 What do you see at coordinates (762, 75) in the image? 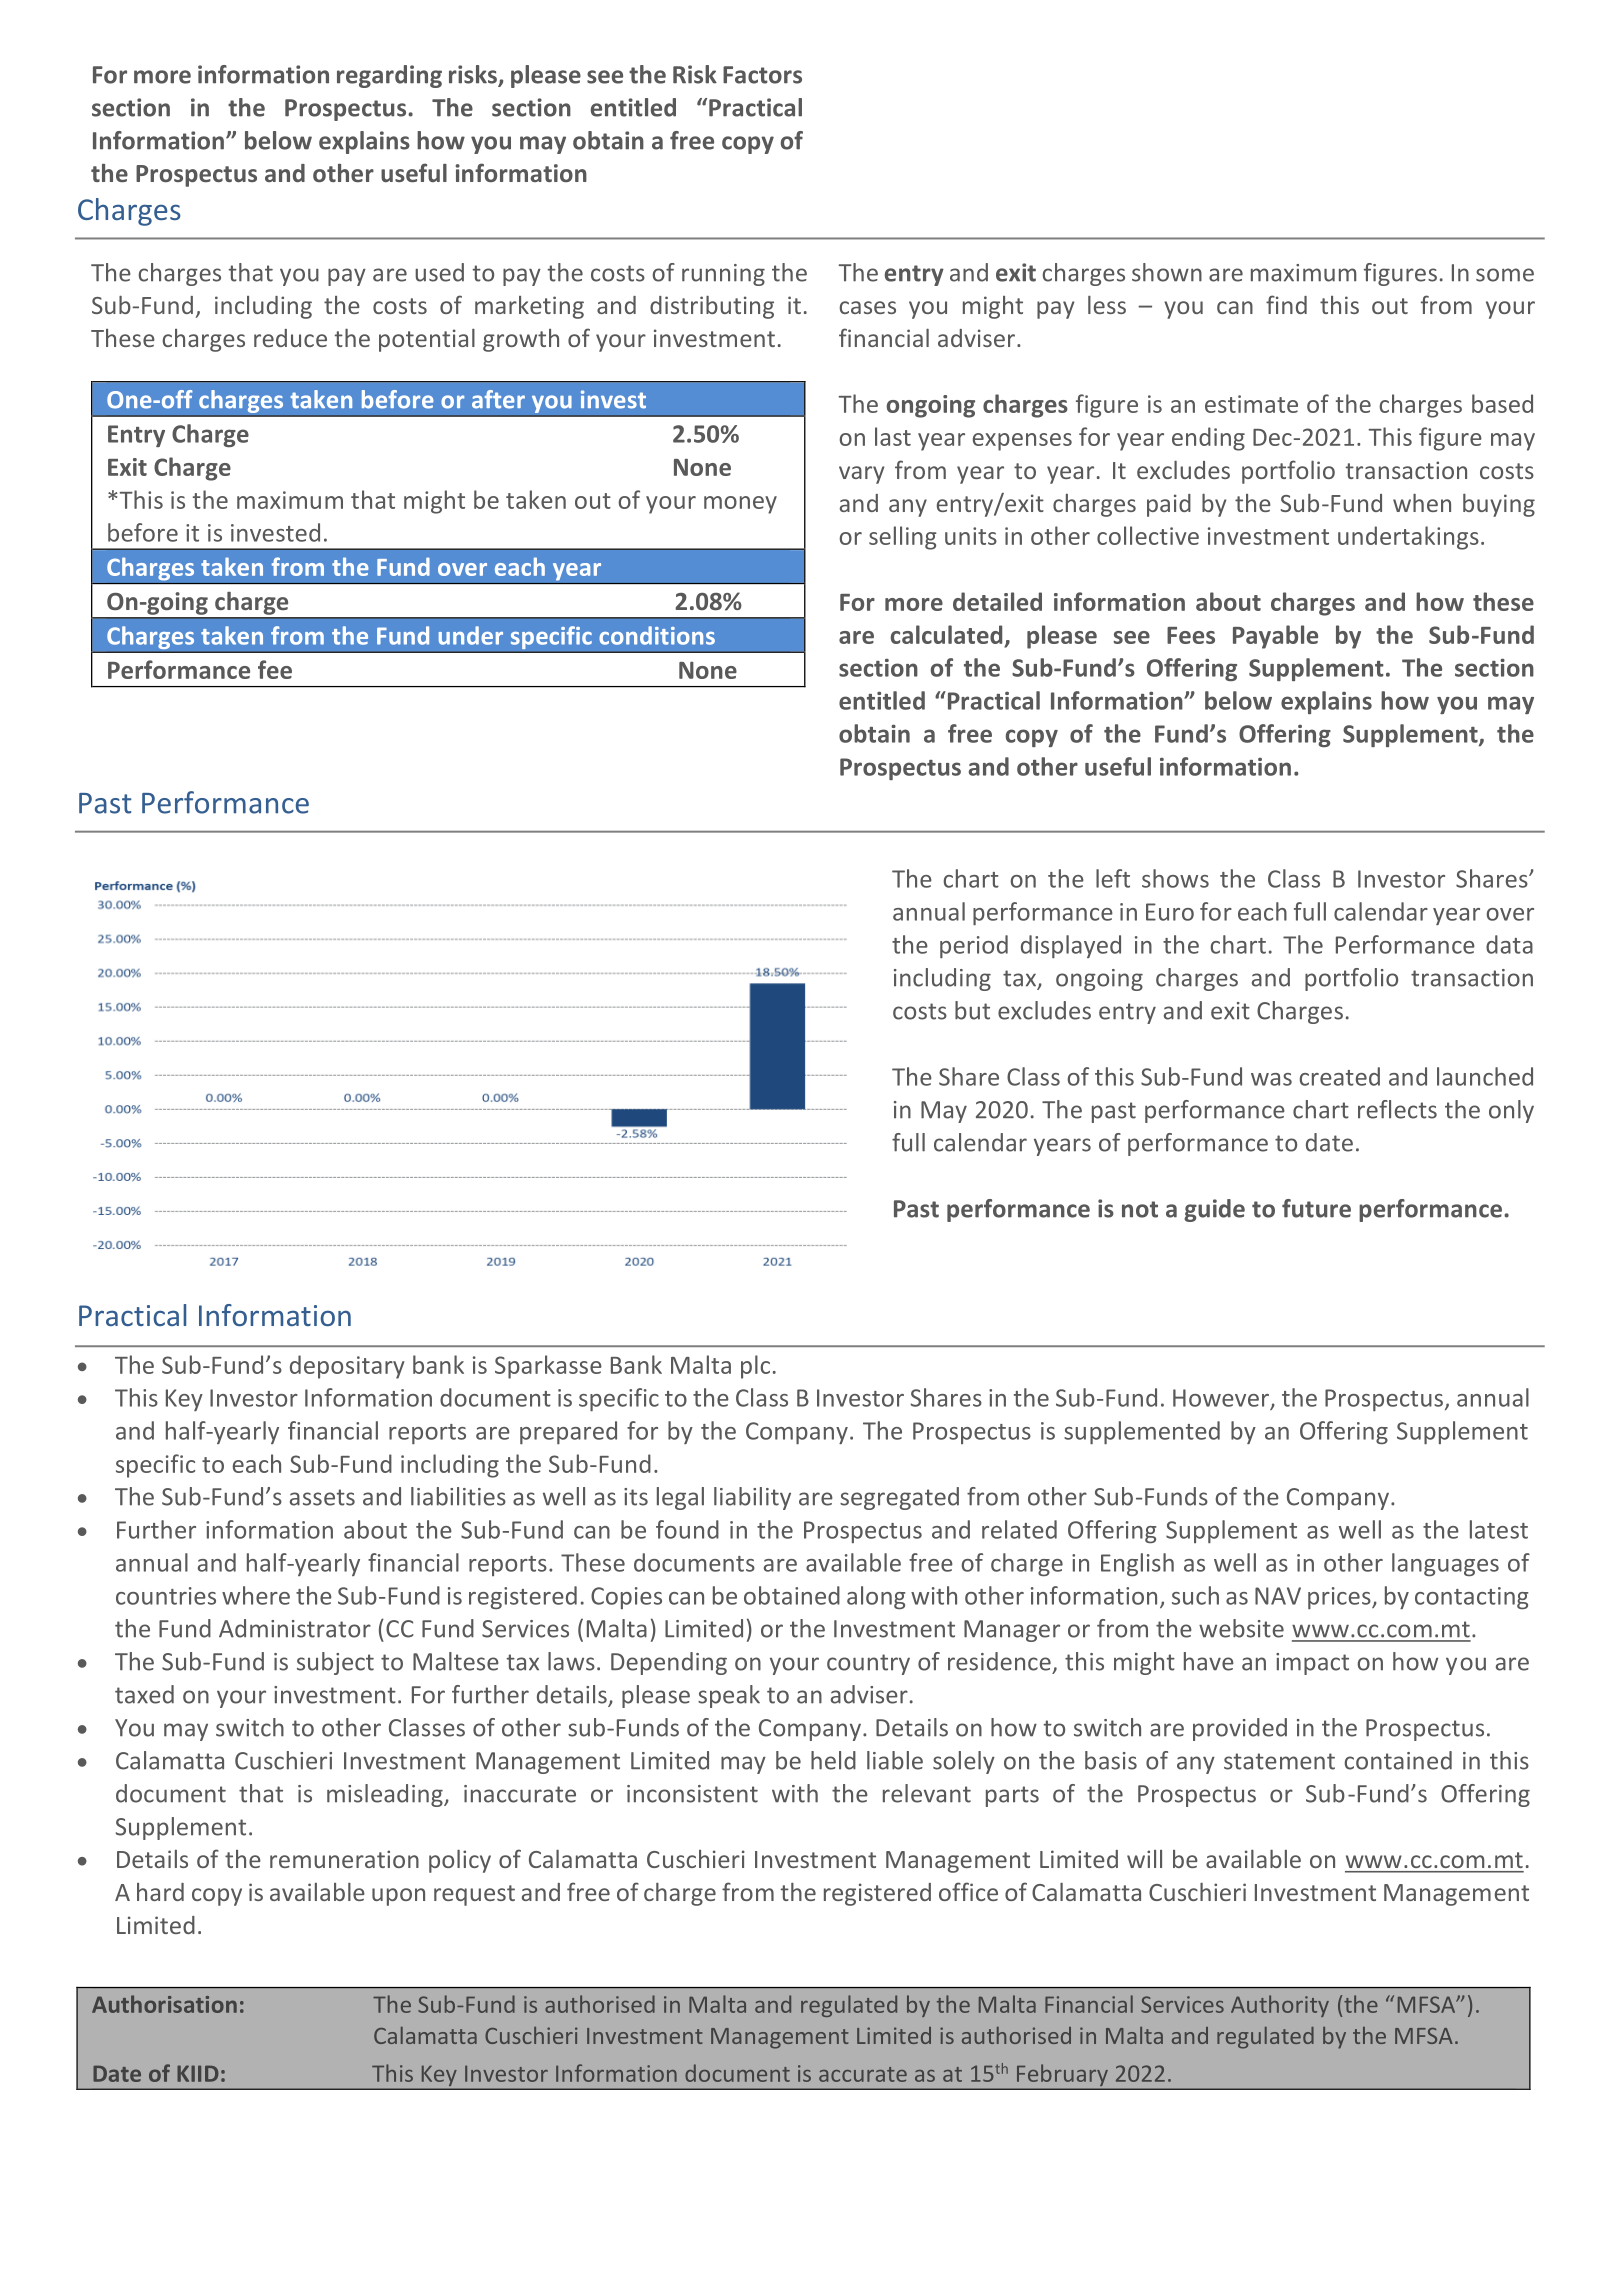
I see `Factors` at bounding box center [762, 75].
